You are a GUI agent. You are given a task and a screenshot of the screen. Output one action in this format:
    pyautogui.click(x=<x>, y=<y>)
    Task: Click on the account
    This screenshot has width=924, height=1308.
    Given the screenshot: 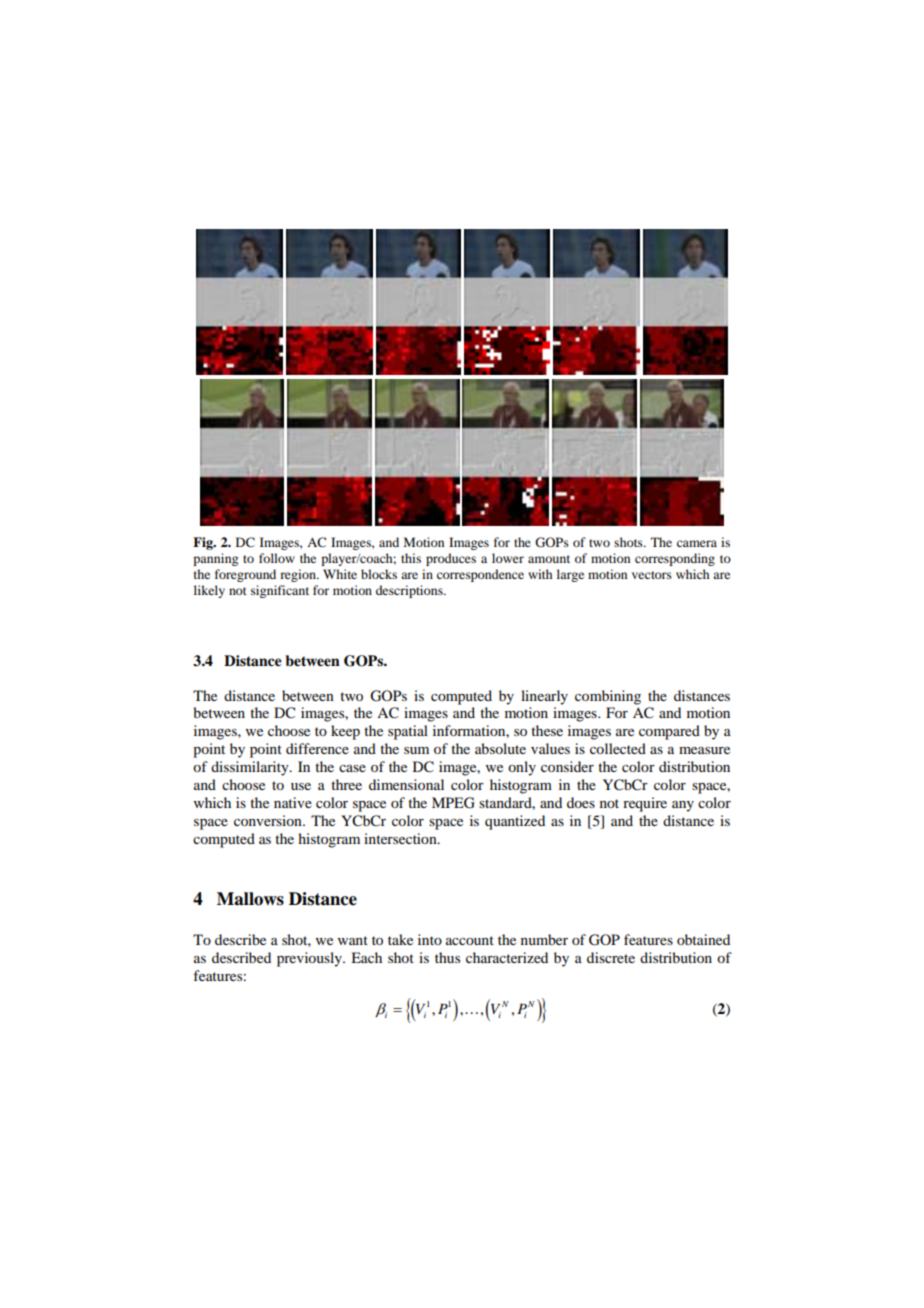 What is the action you would take?
    pyautogui.click(x=470, y=940)
